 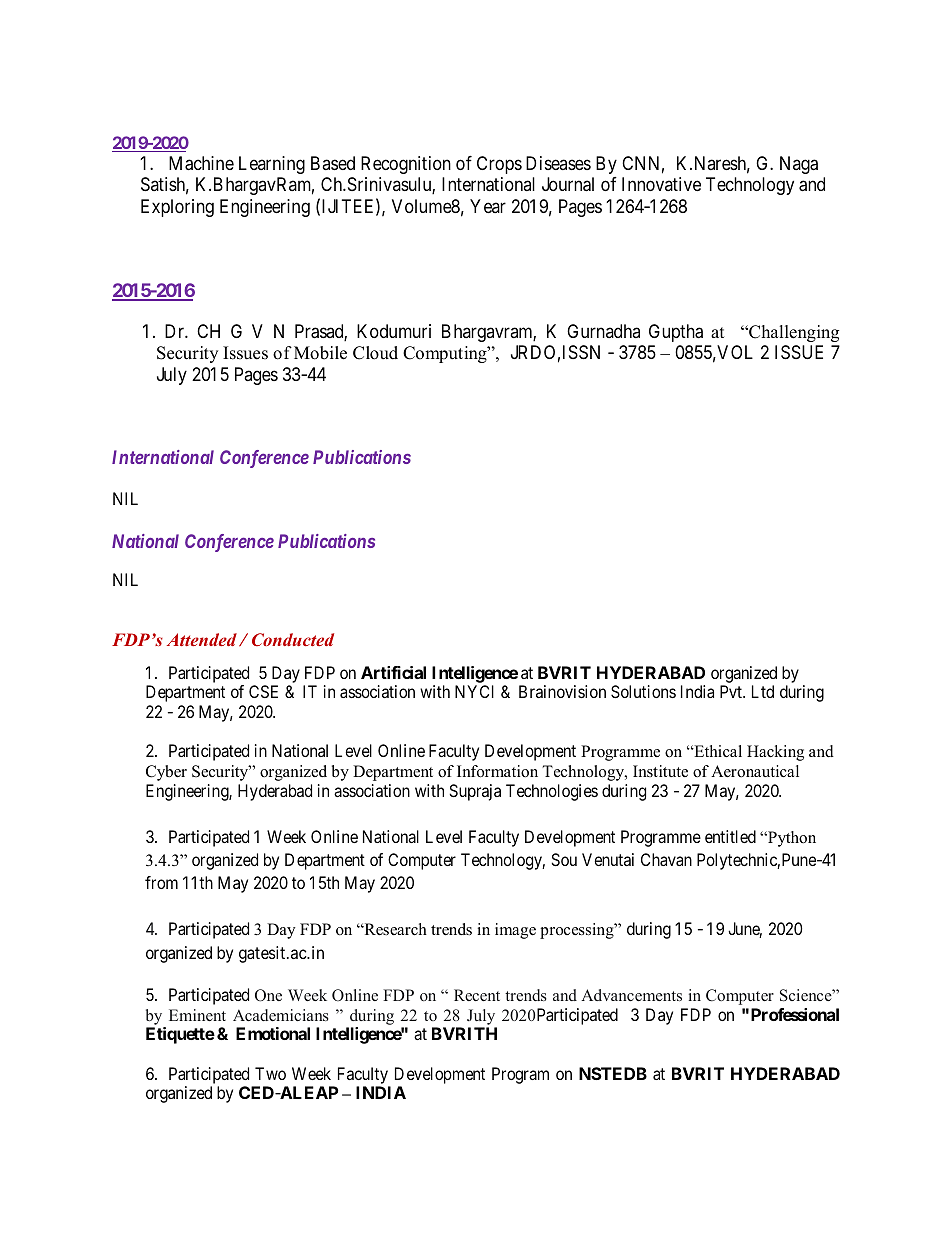 What do you see at coordinates (488, 206) in the page?
I see `Year` at bounding box center [488, 206].
